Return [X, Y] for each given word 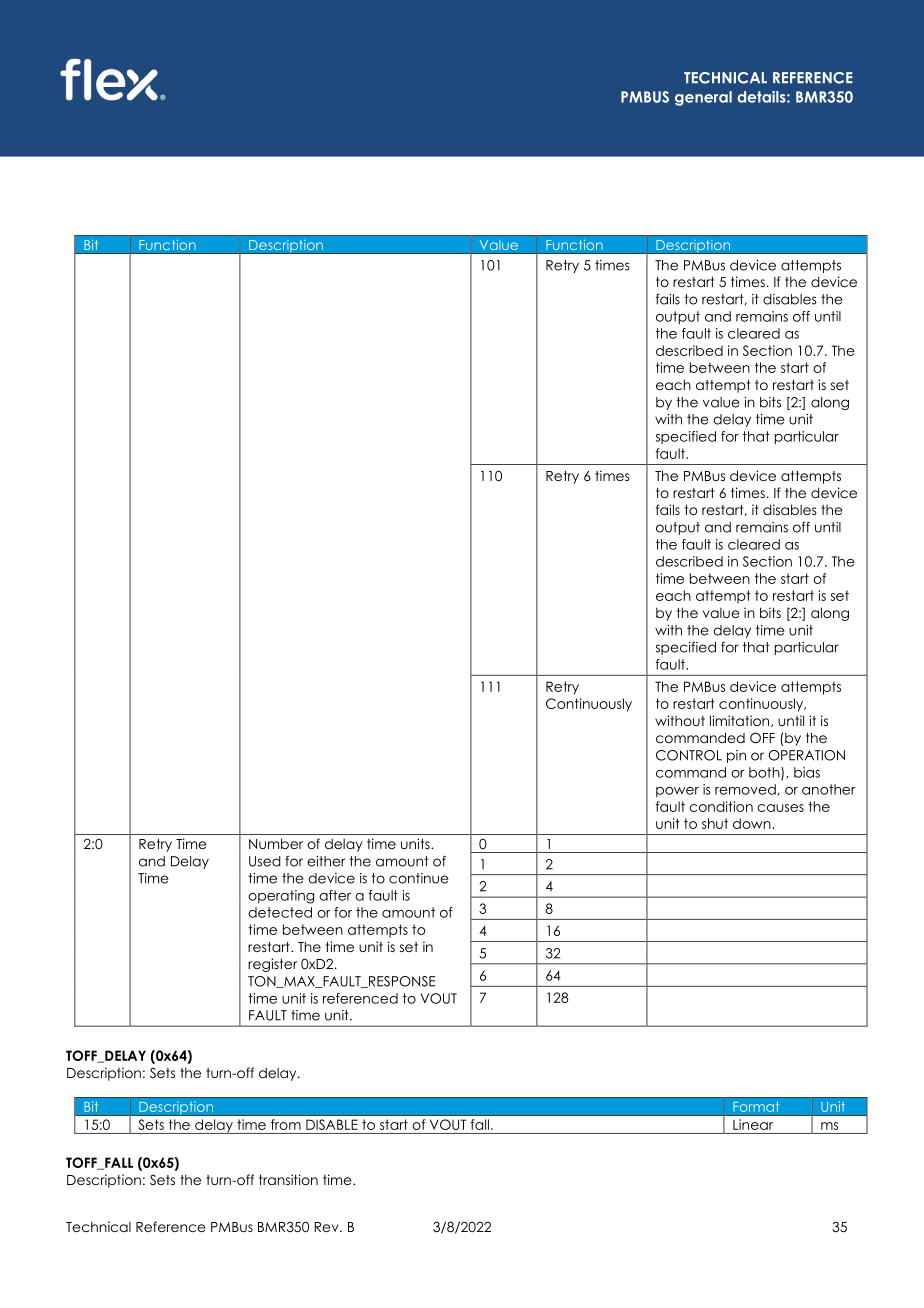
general [703, 98]
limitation [741, 721]
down [753, 823]
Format [756, 1106]
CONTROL [689, 755]
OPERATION [806, 755]
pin [736, 756]
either [326, 861]
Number [276, 843]
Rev [327, 1227]
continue [418, 878]
